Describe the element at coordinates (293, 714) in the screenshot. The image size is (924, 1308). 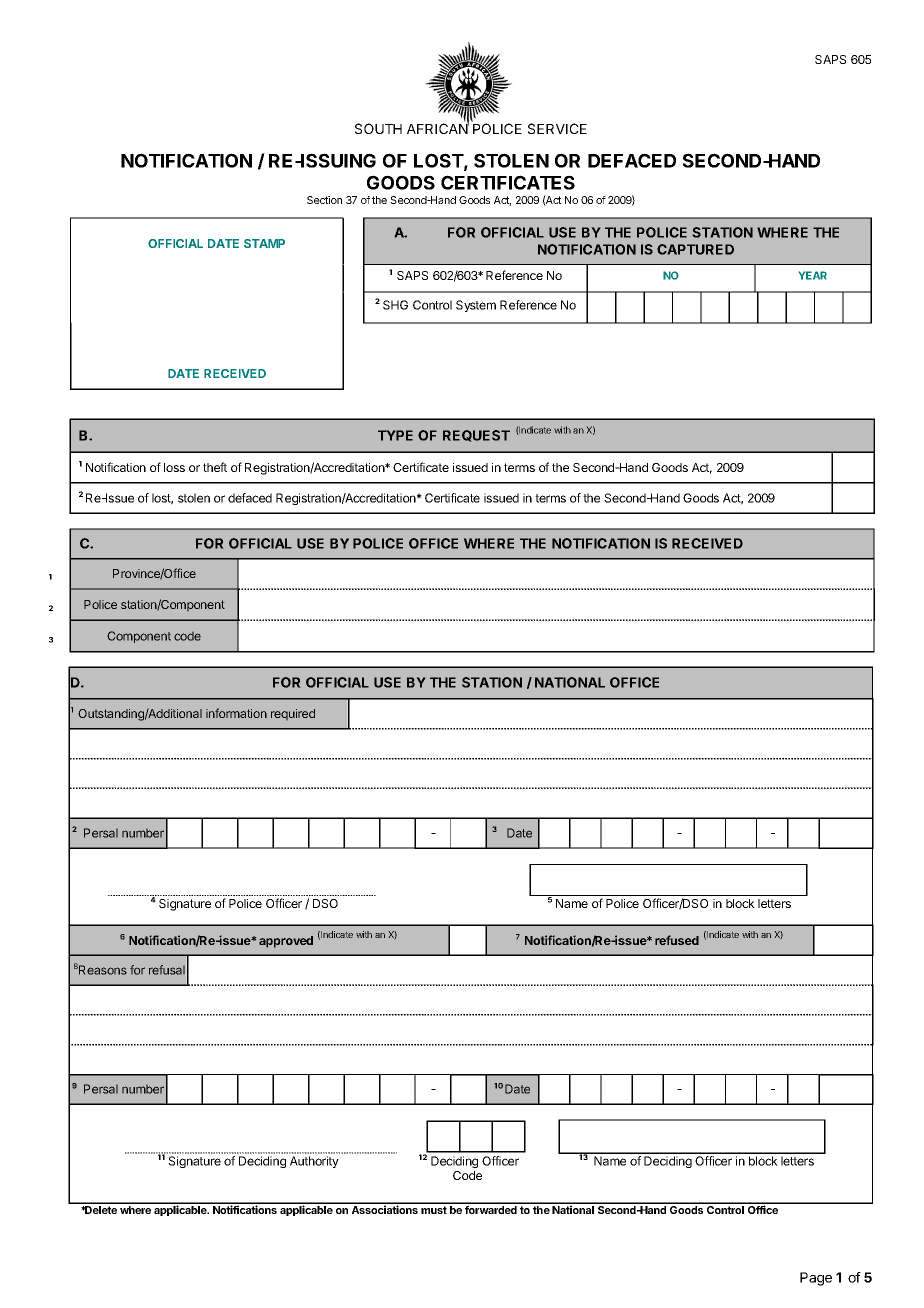
I see `required` at that location.
